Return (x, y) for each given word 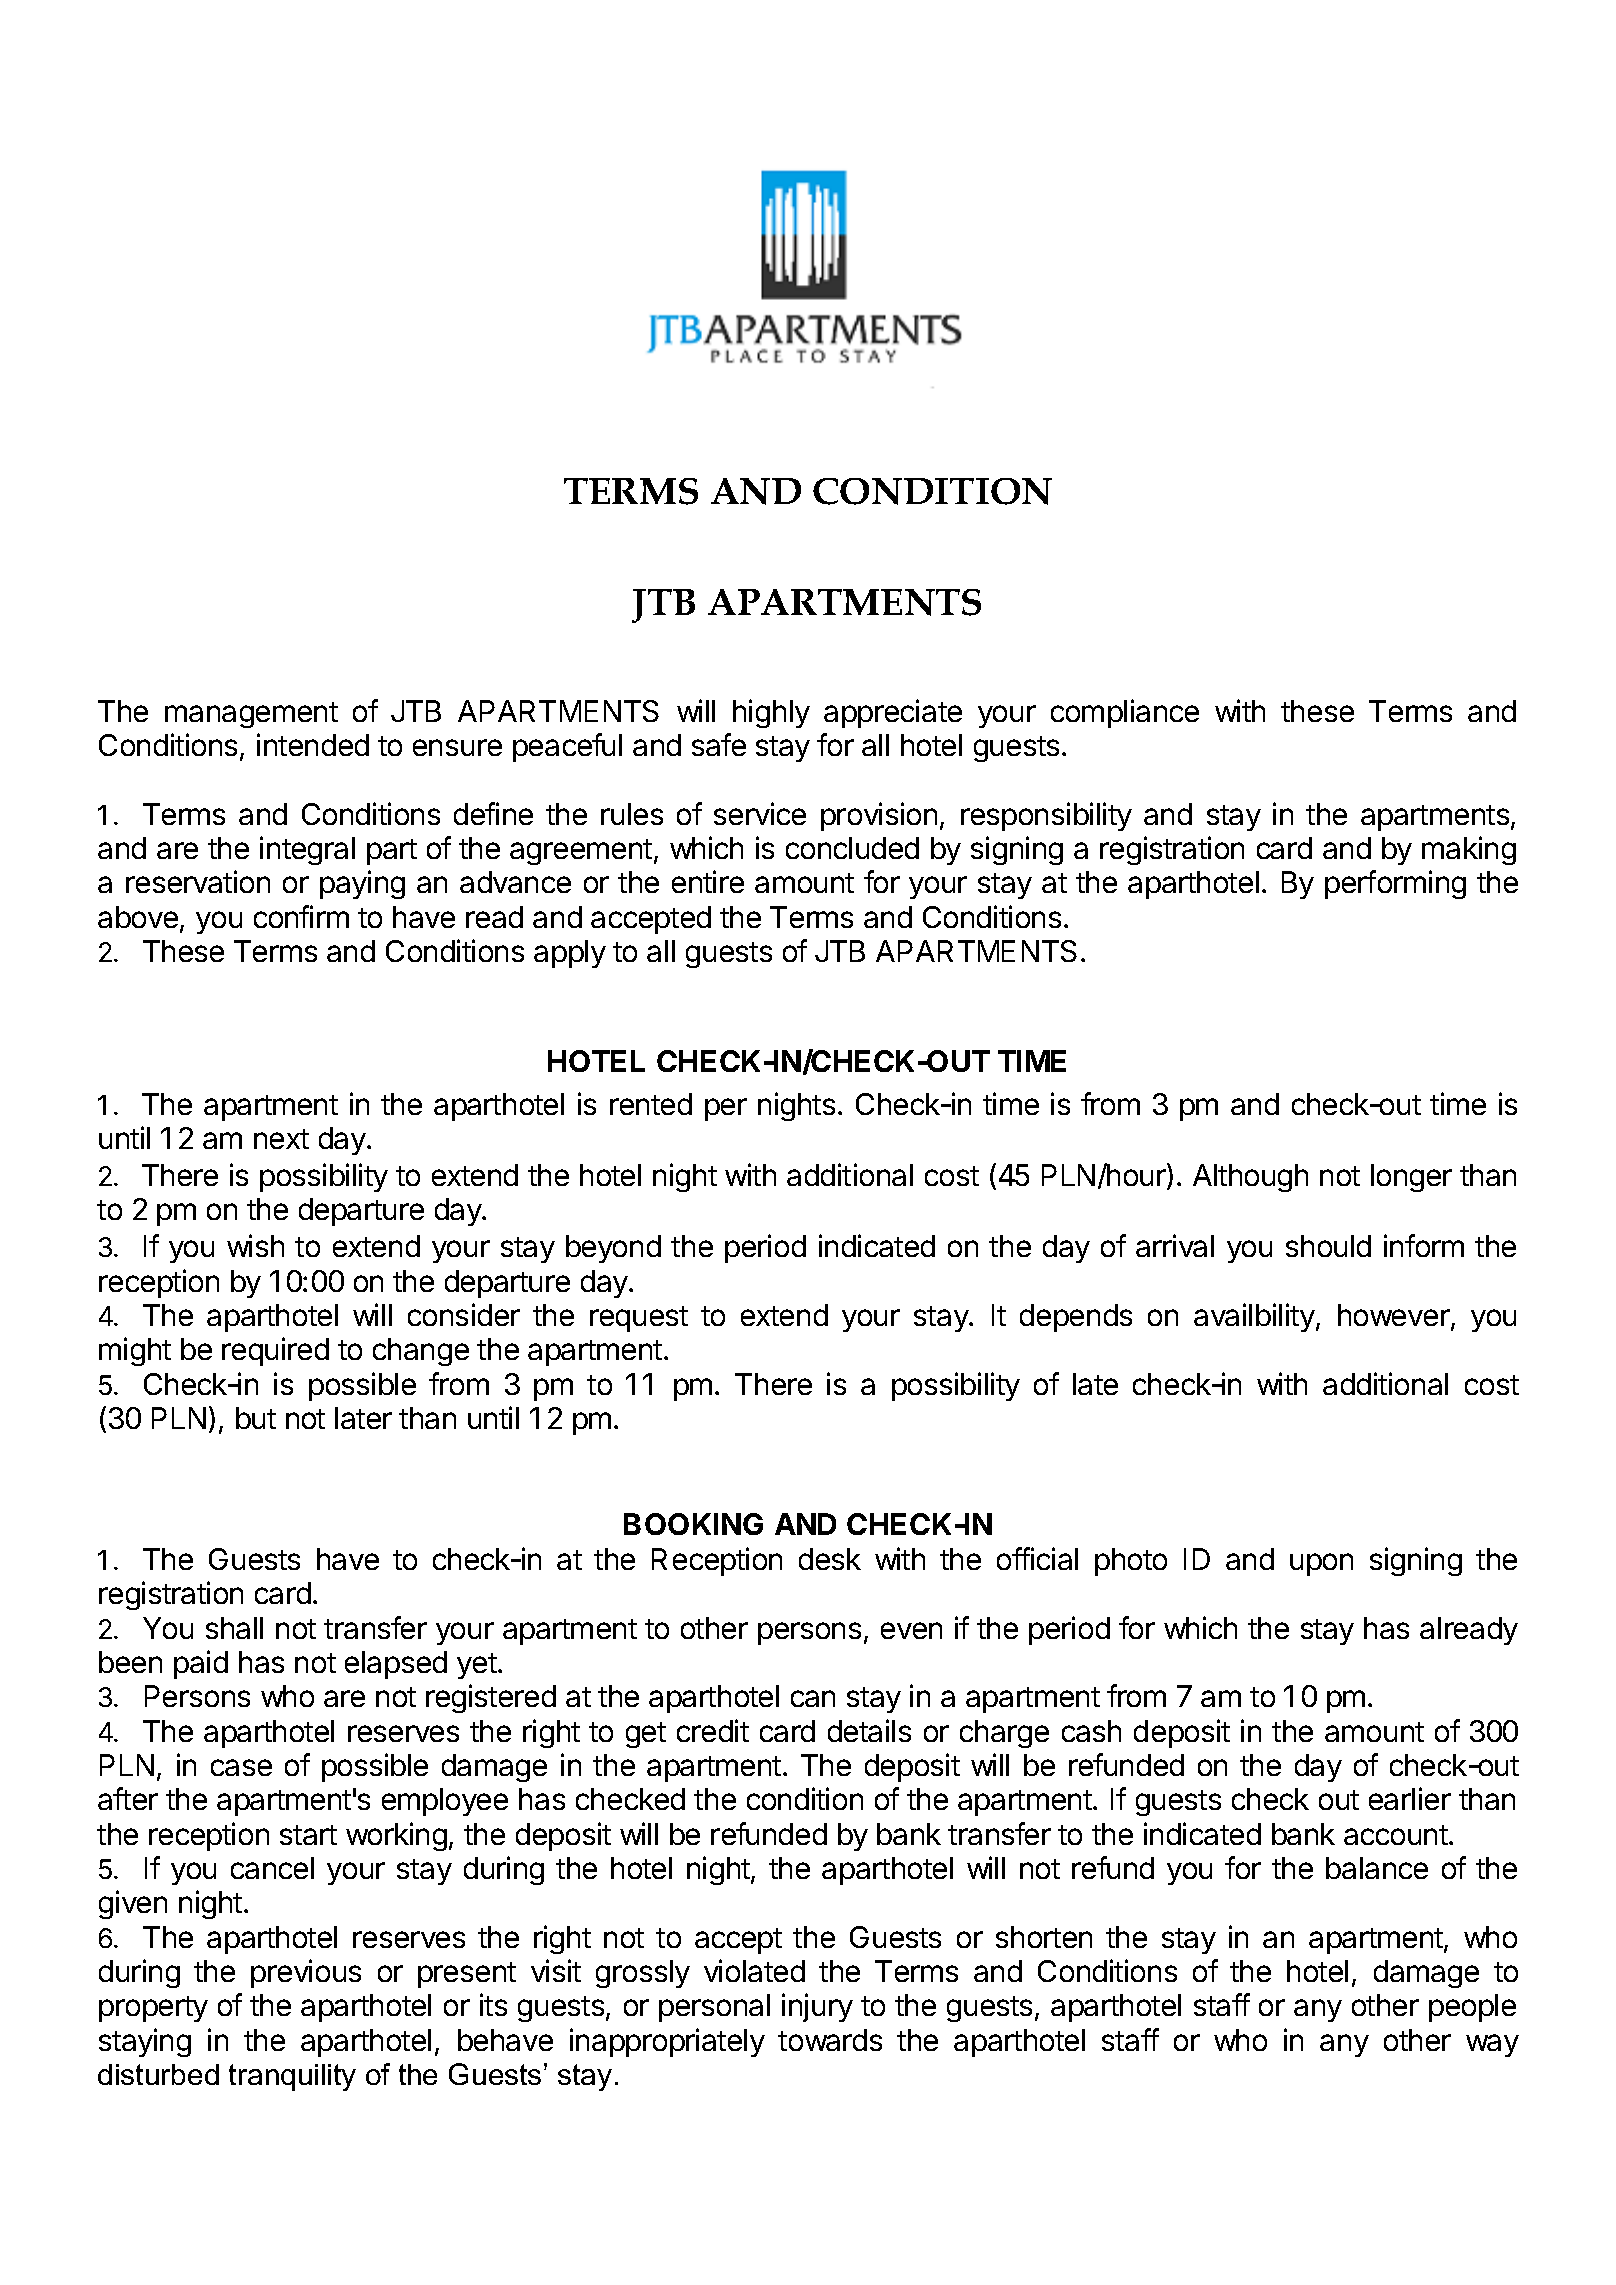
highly (771, 713)
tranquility (292, 2077)
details (869, 1730)
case (241, 1767)
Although (1250, 1178)
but (256, 1418)
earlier (1410, 1798)
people (1472, 2008)
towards (830, 2040)
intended (313, 744)
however (1394, 1315)
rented (651, 1104)
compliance (1125, 713)
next (281, 1139)
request (639, 1319)
